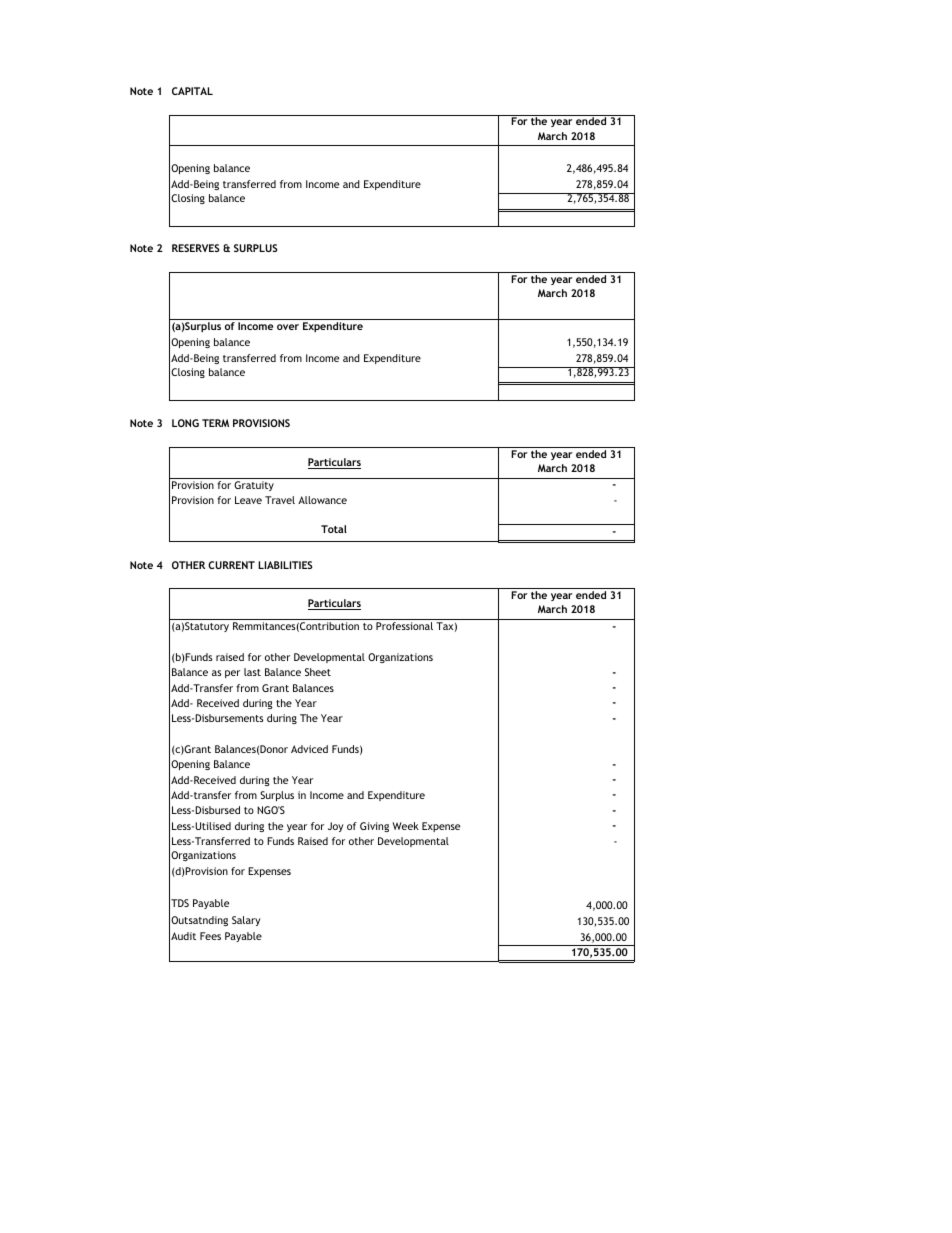  What do you see at coordinates (192, 91) in the page?
I see `CAPITAL` at bounding box center [192, 91].
